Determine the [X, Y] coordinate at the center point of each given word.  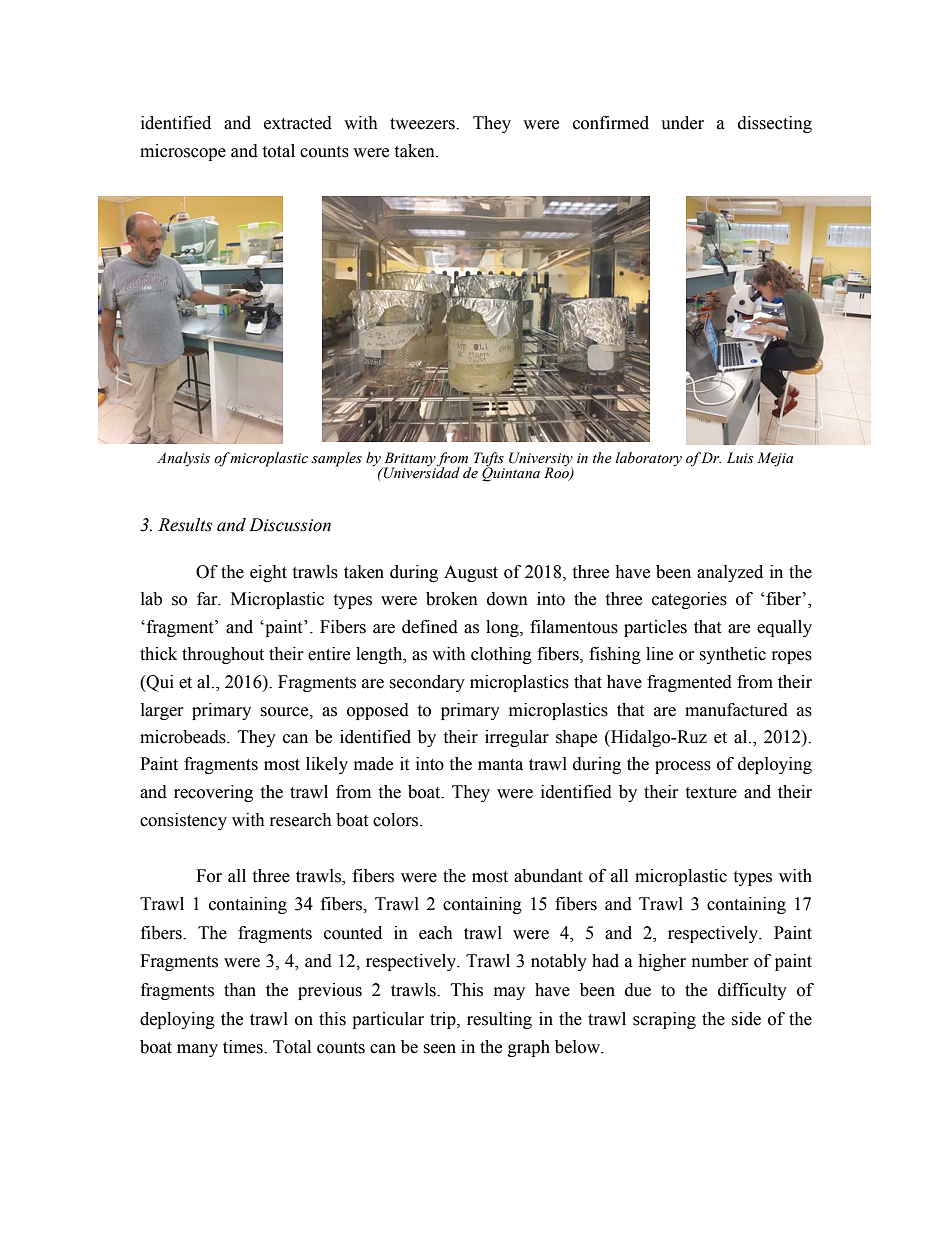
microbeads [184, 737]
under [682, 123]
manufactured [736, 710]
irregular [517, 738]
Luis [740, 457]
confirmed [611, 123]
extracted [298, 123]
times [244, 1047]
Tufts [489, 460]
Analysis [183, 459]
